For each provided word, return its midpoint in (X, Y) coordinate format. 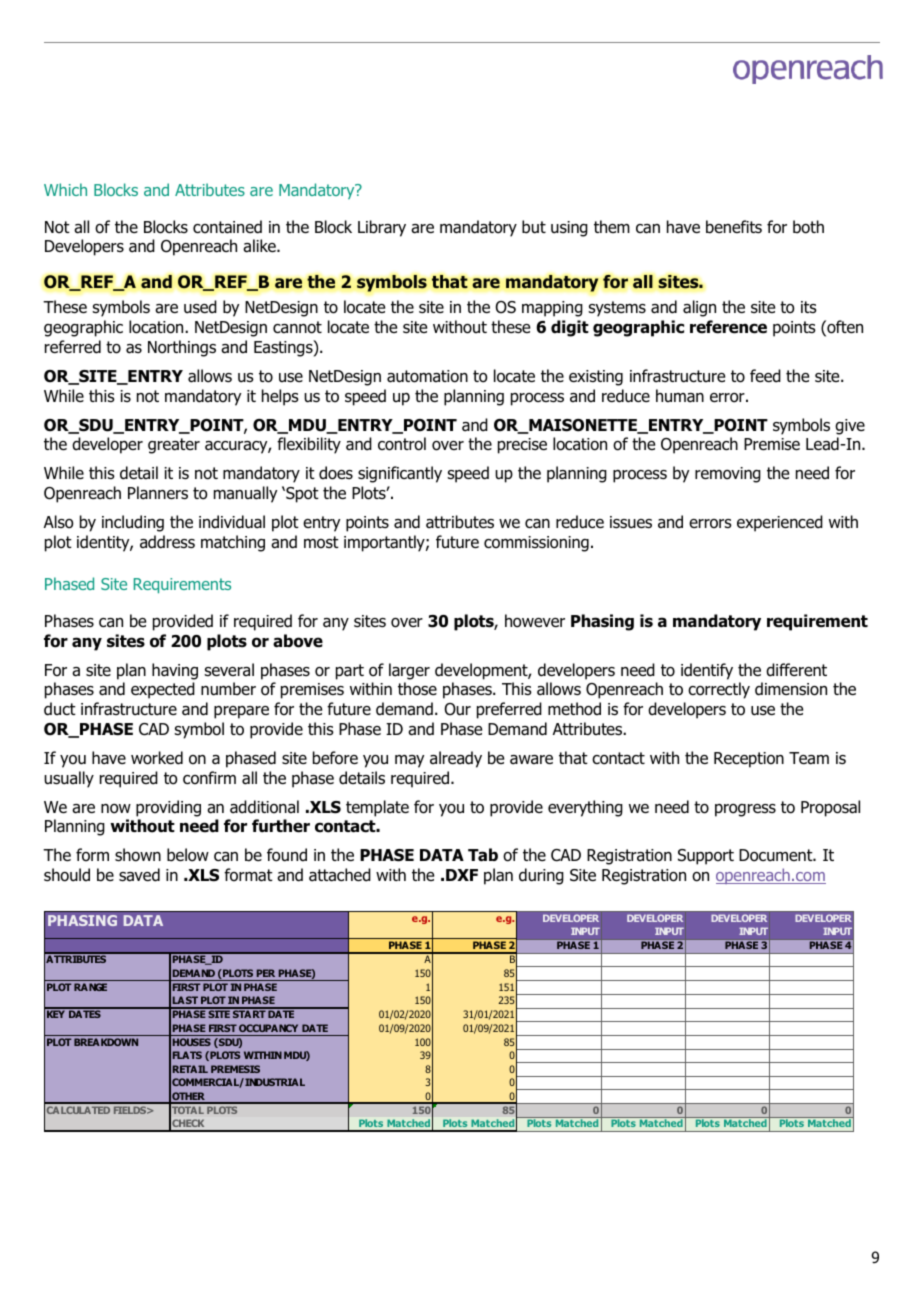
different (796, 670)
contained (227, 227)
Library (382, 228)
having (175, 671)
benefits (734, 227)
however (535, 621)
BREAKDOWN (106, 1042)
